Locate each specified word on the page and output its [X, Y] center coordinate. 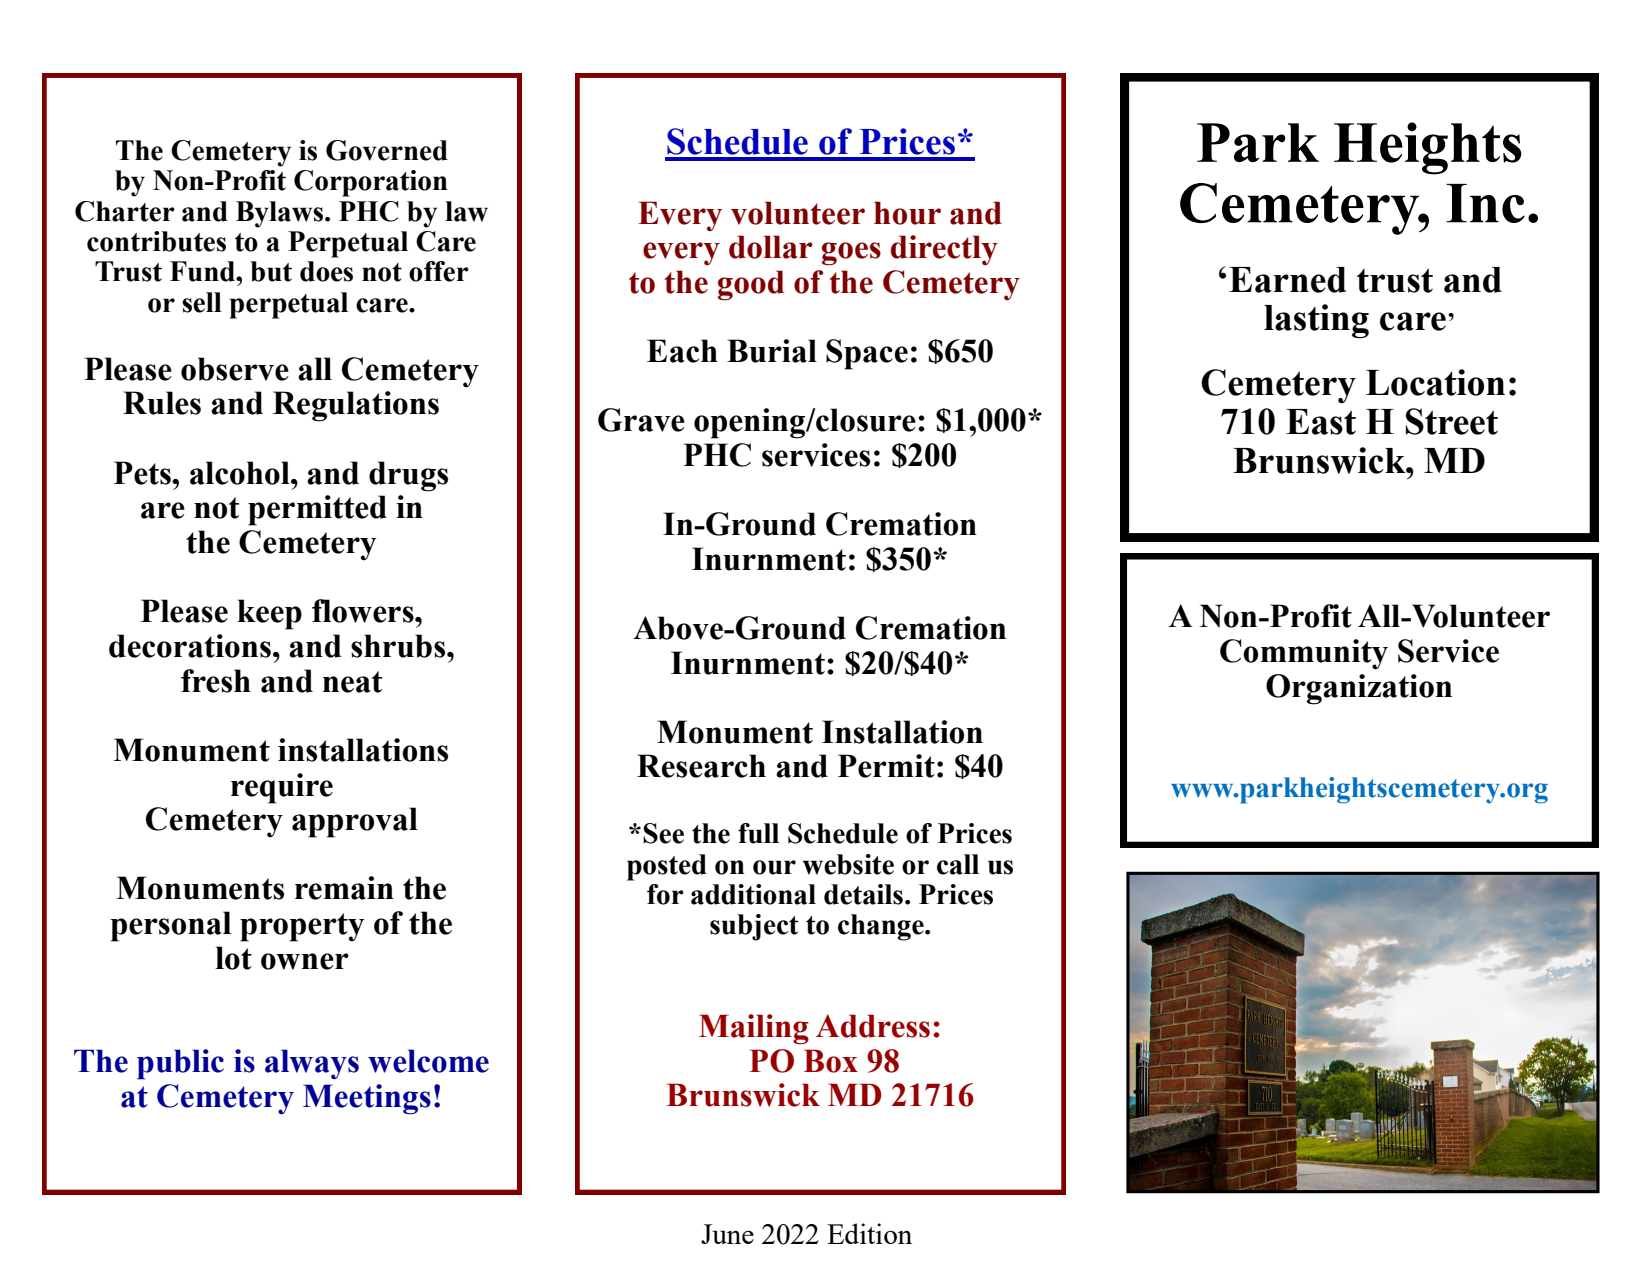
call [958, 864]
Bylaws [281, 214]
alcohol [241, 473]
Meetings [367, 1099]
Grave [641, 420]
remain [344, 888]
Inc [1485, 203]
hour [907, 213]
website [848, 864]
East [1321, 422]
